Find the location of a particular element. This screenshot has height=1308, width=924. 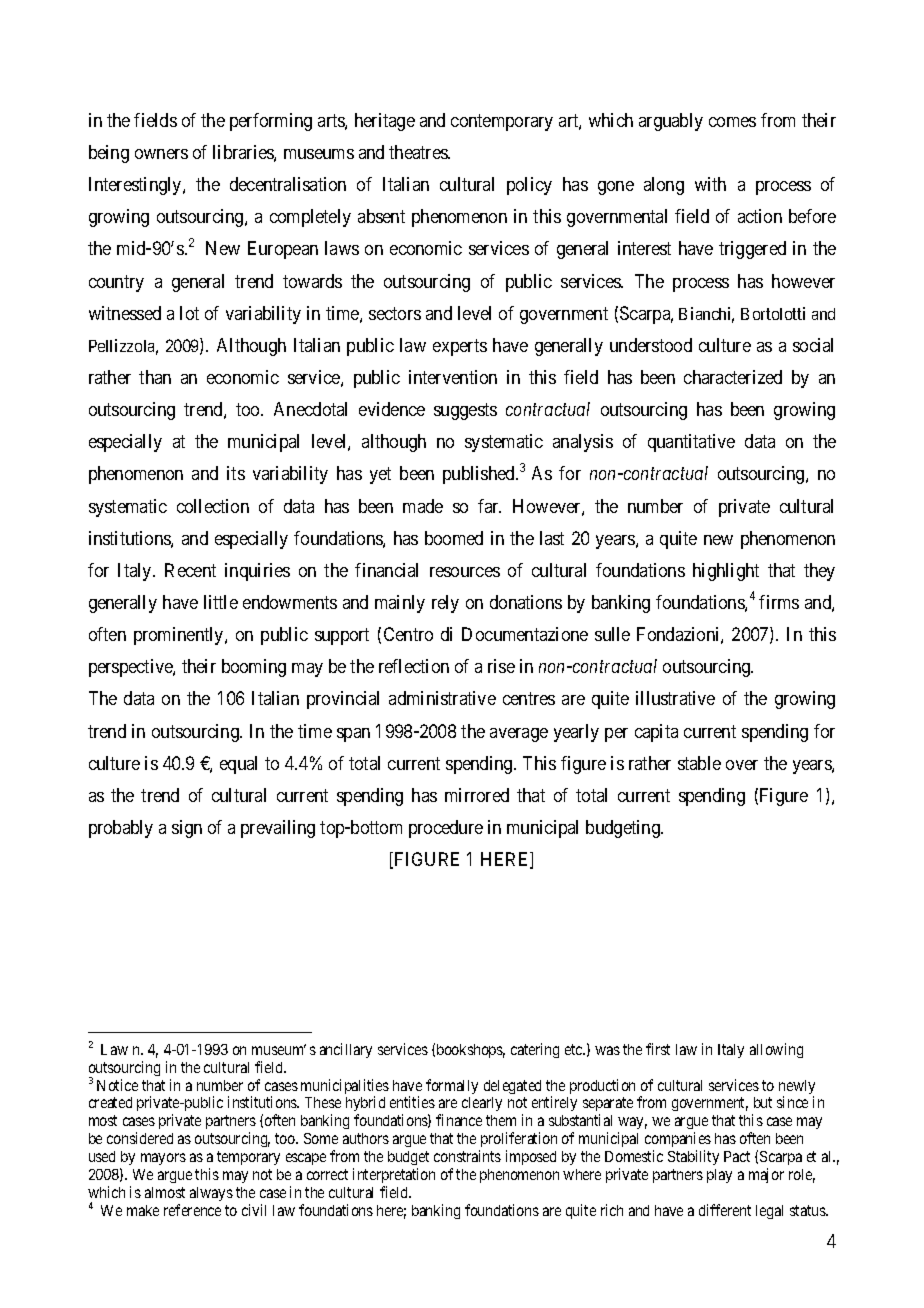

theatres is located at coordinates (419, 152).
